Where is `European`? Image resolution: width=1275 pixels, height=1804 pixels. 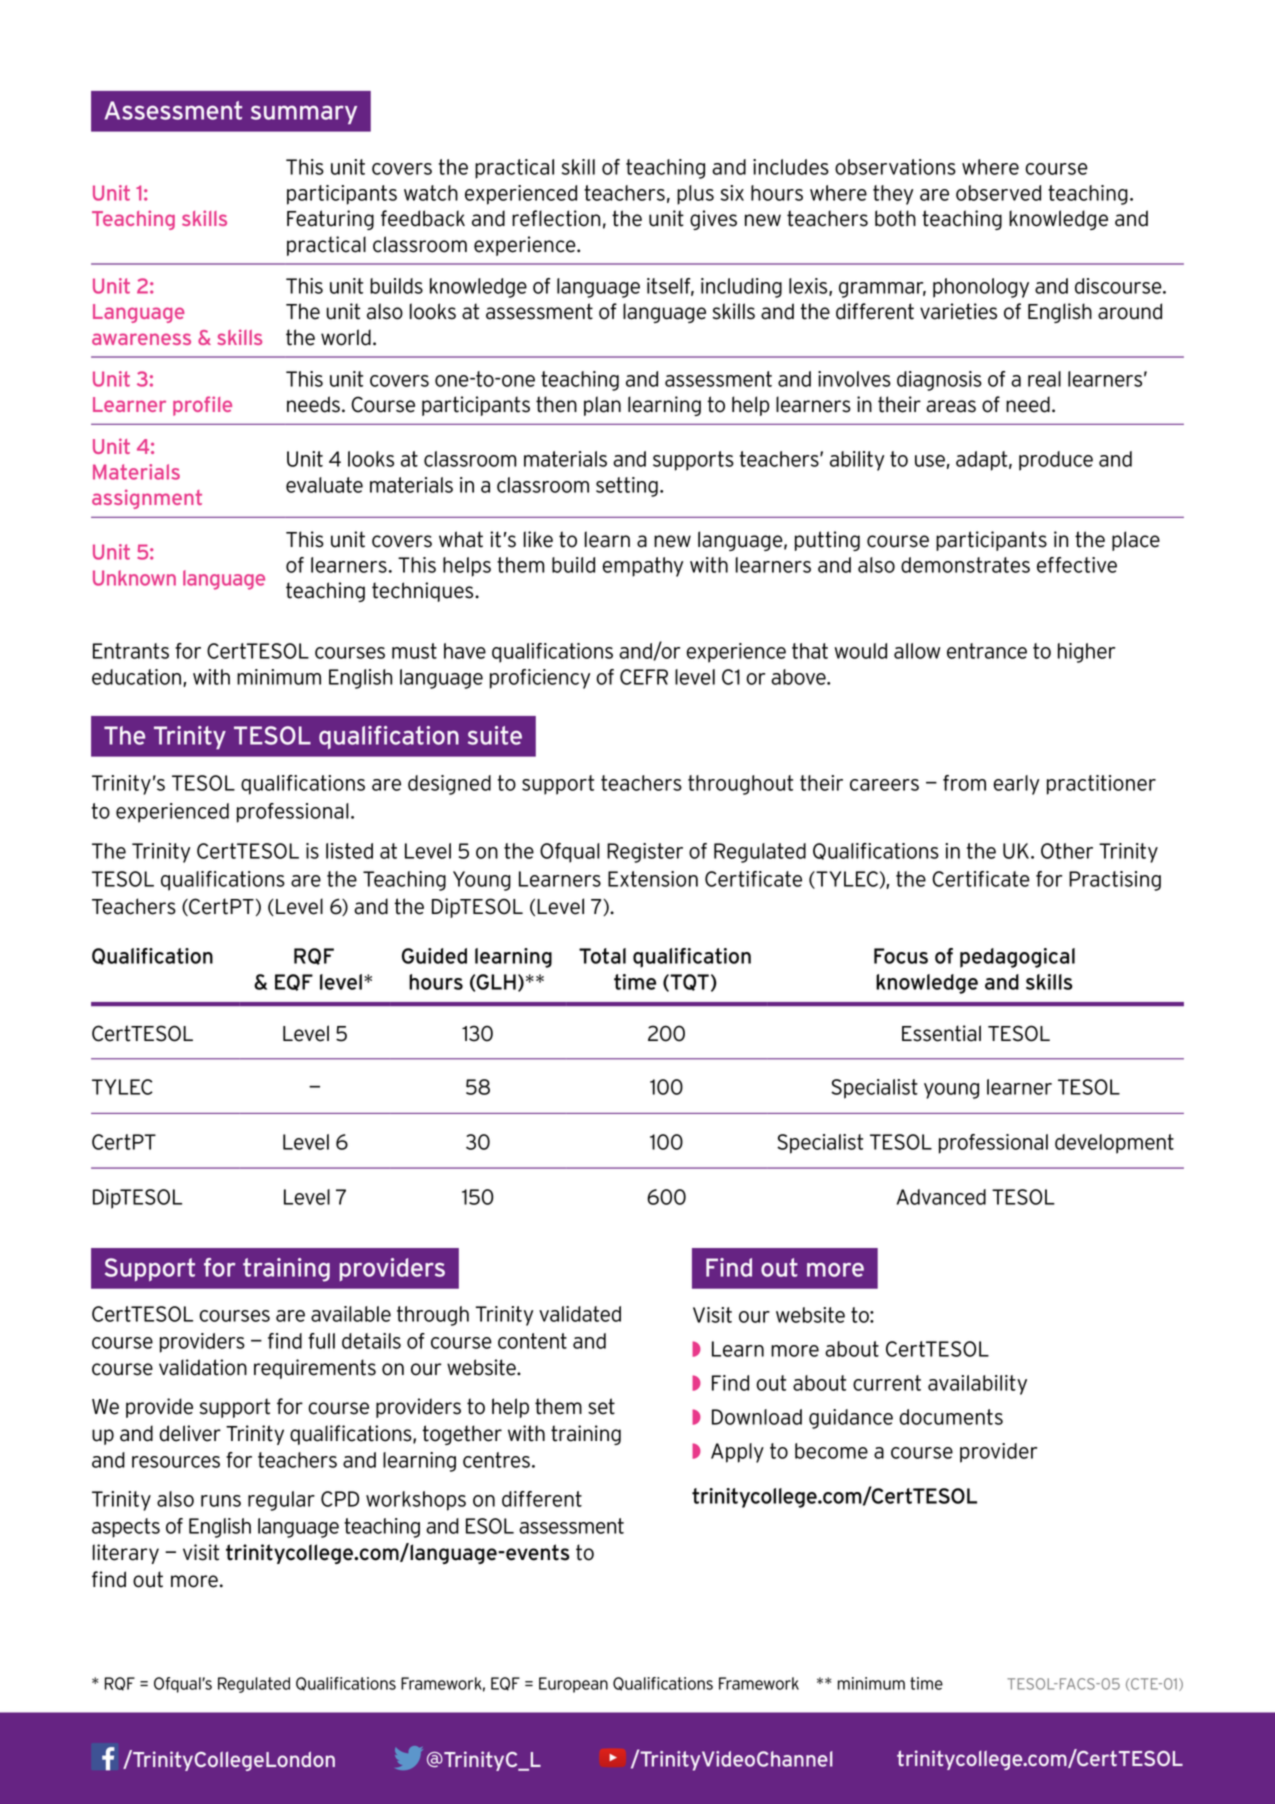
European is located at coordinates (573, 1685).
